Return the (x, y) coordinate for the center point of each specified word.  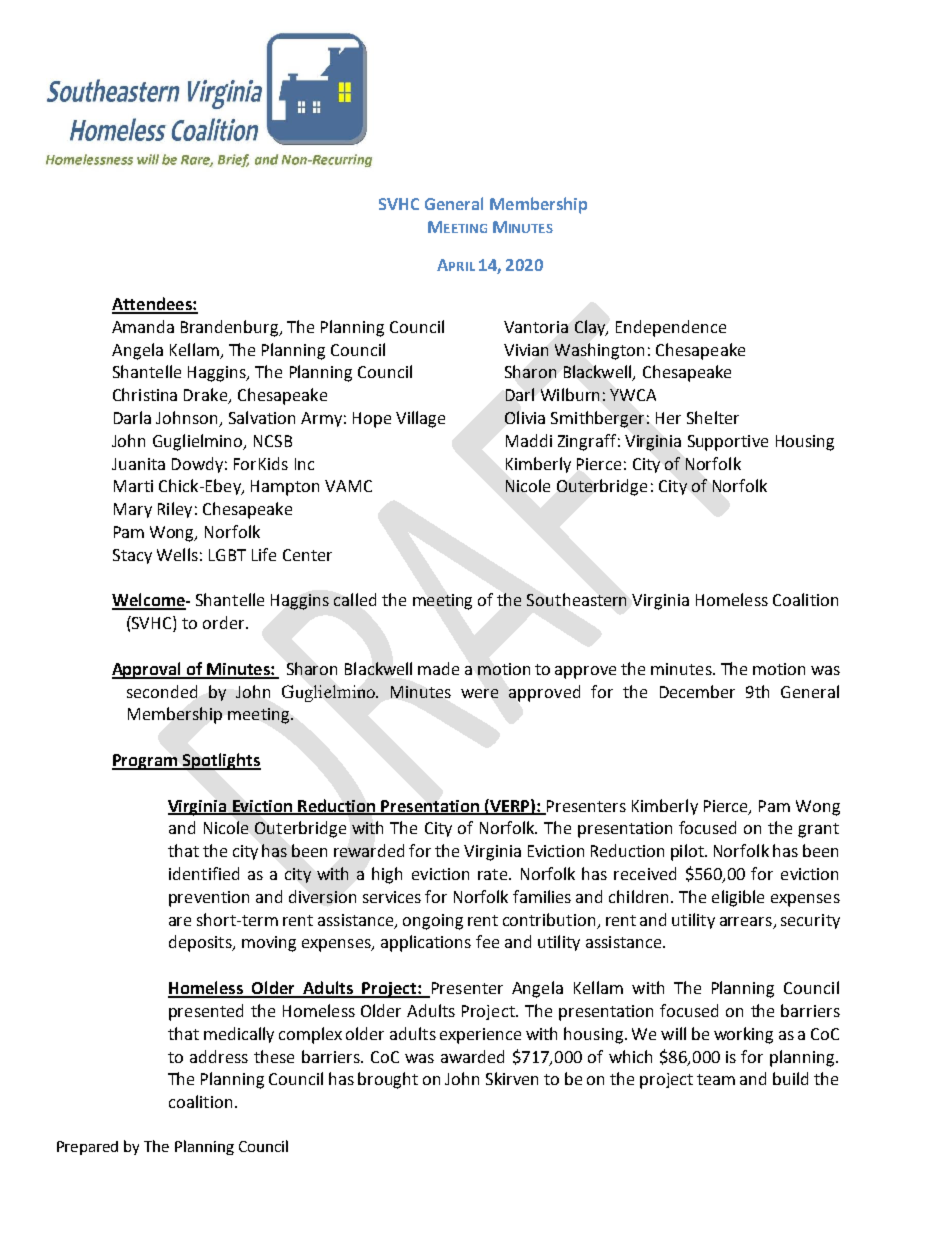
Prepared (87, 1148)
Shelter (713, 417)
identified (204, 873)
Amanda (143, 326)
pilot (688, 852)
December (697, 691)
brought (388, 1080)
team (716, 1079)
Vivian (526, 350)
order (225, 622)
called (355, 599)
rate (494, 874)
